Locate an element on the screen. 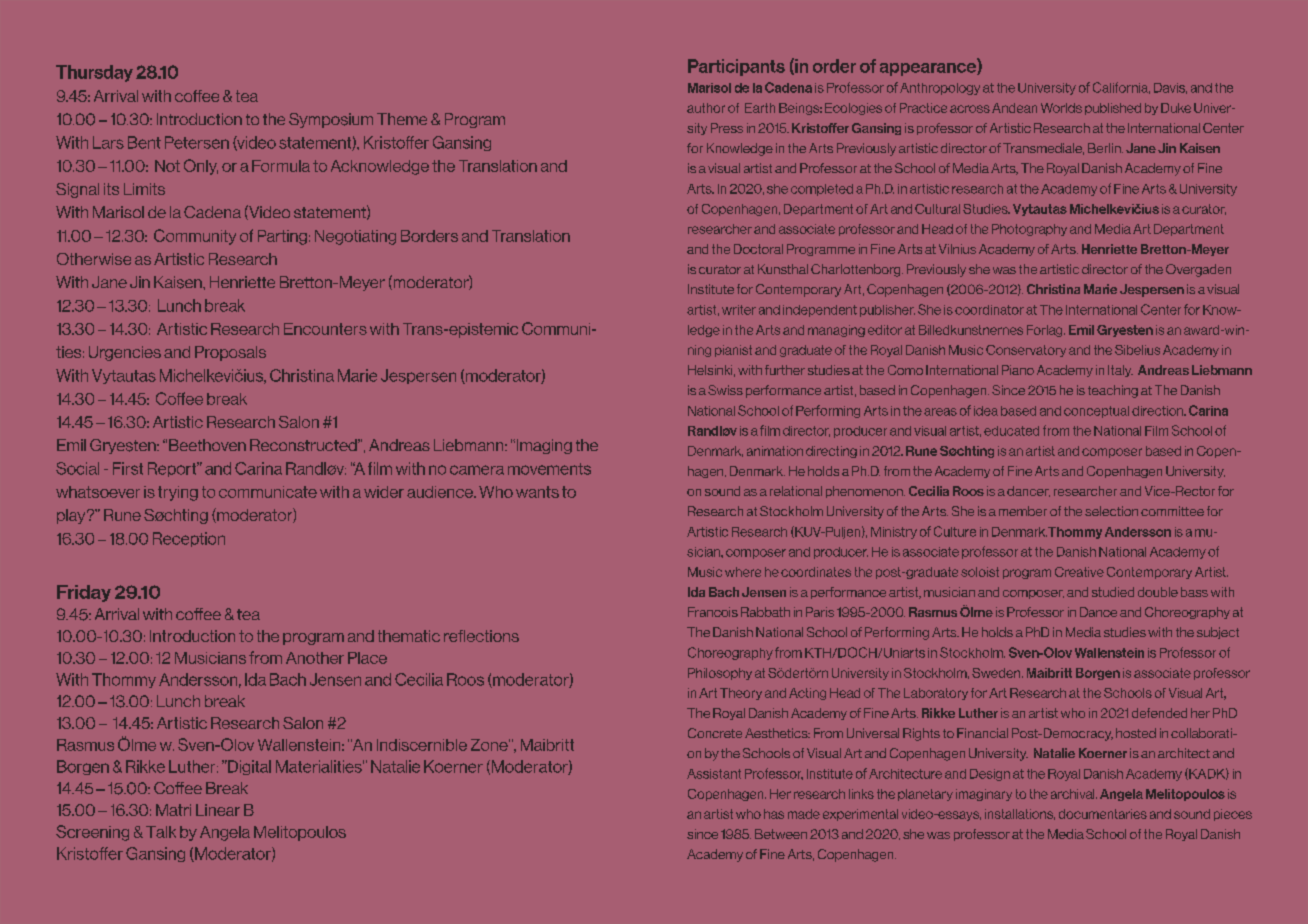 The width and height of the screenshot is (1308, 924). Thursday is located at coordinates (94, 73).
